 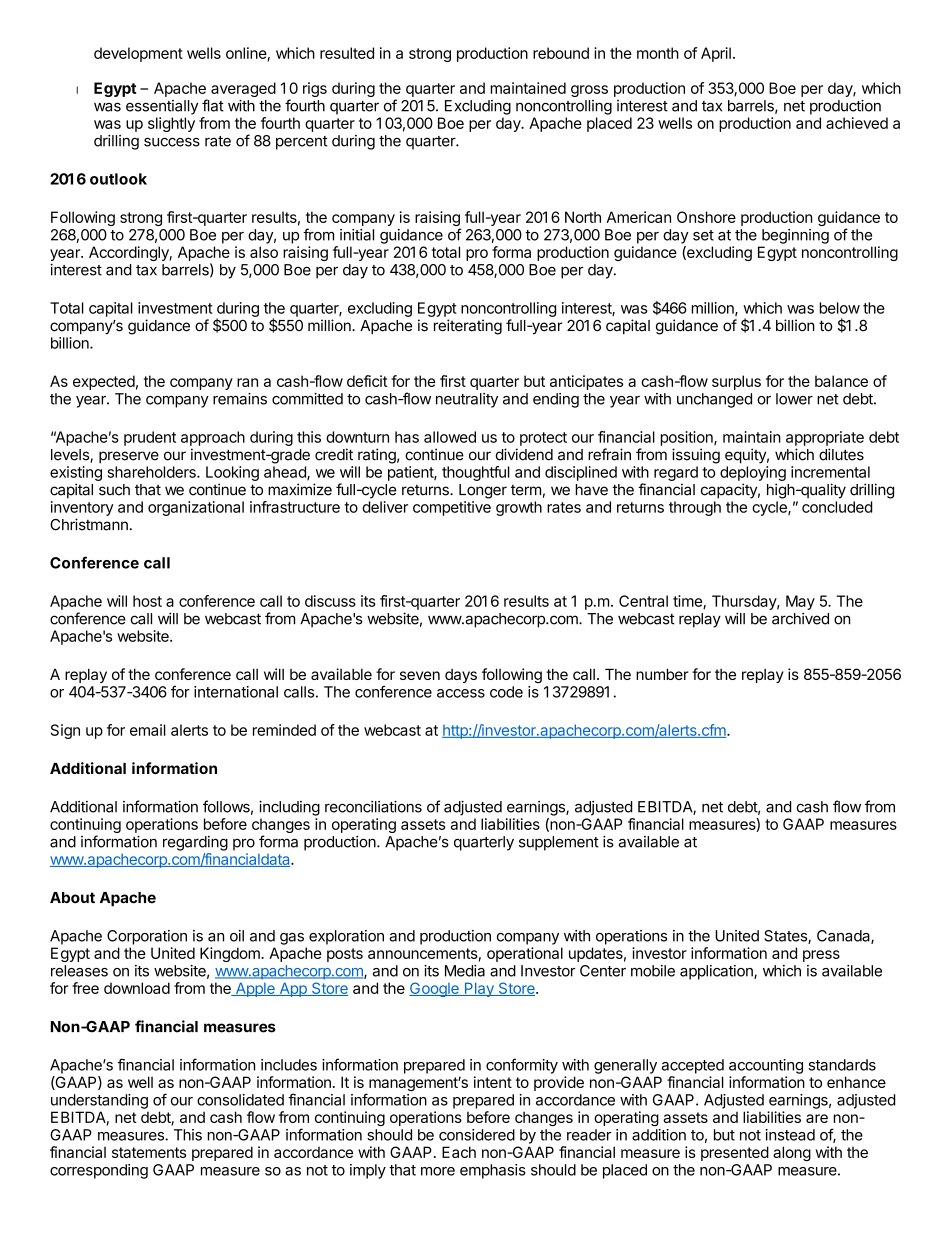 I want to click on April, so click(x=716, y=54).
